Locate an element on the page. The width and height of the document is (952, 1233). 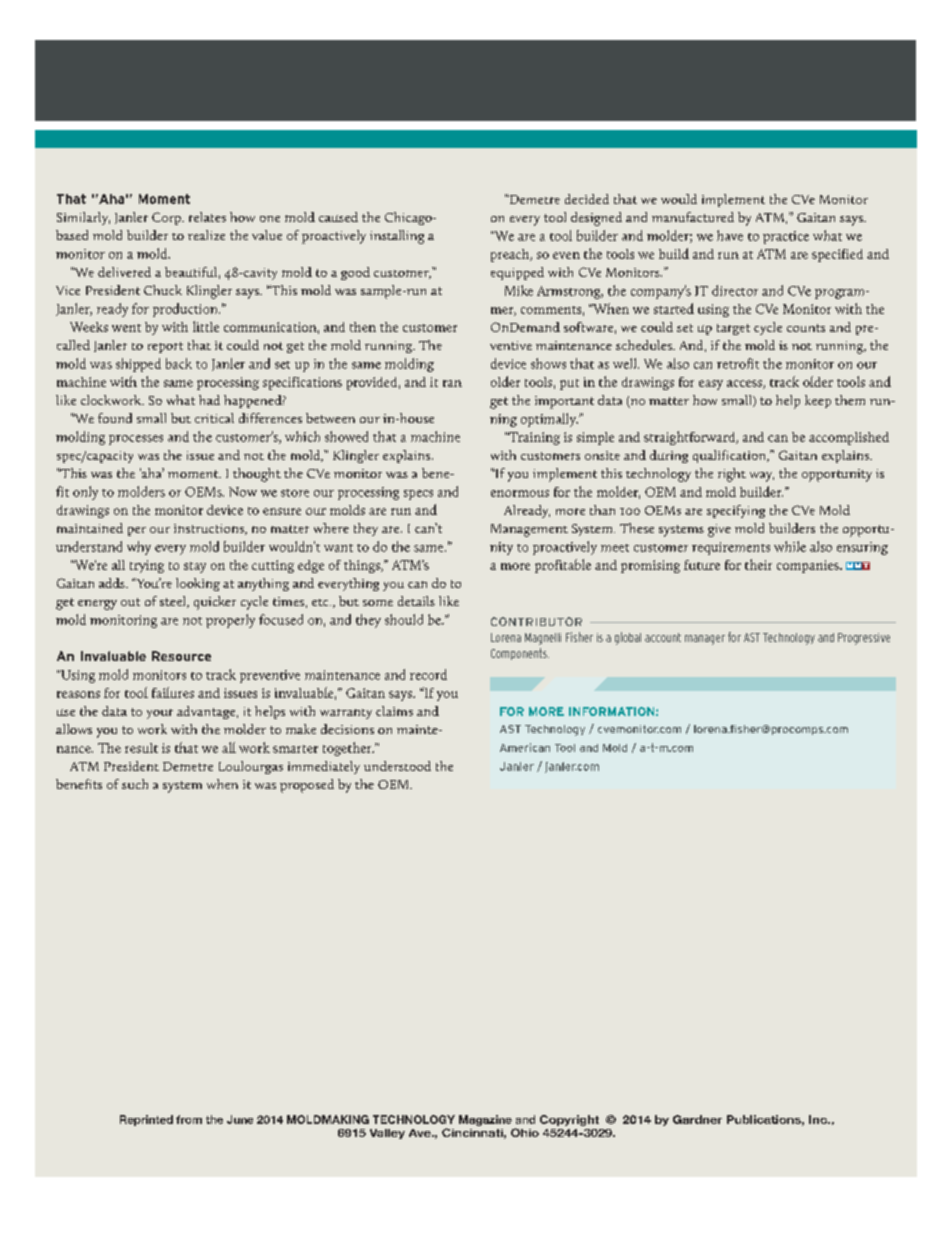
manager is located at coordinates (705, 640).
